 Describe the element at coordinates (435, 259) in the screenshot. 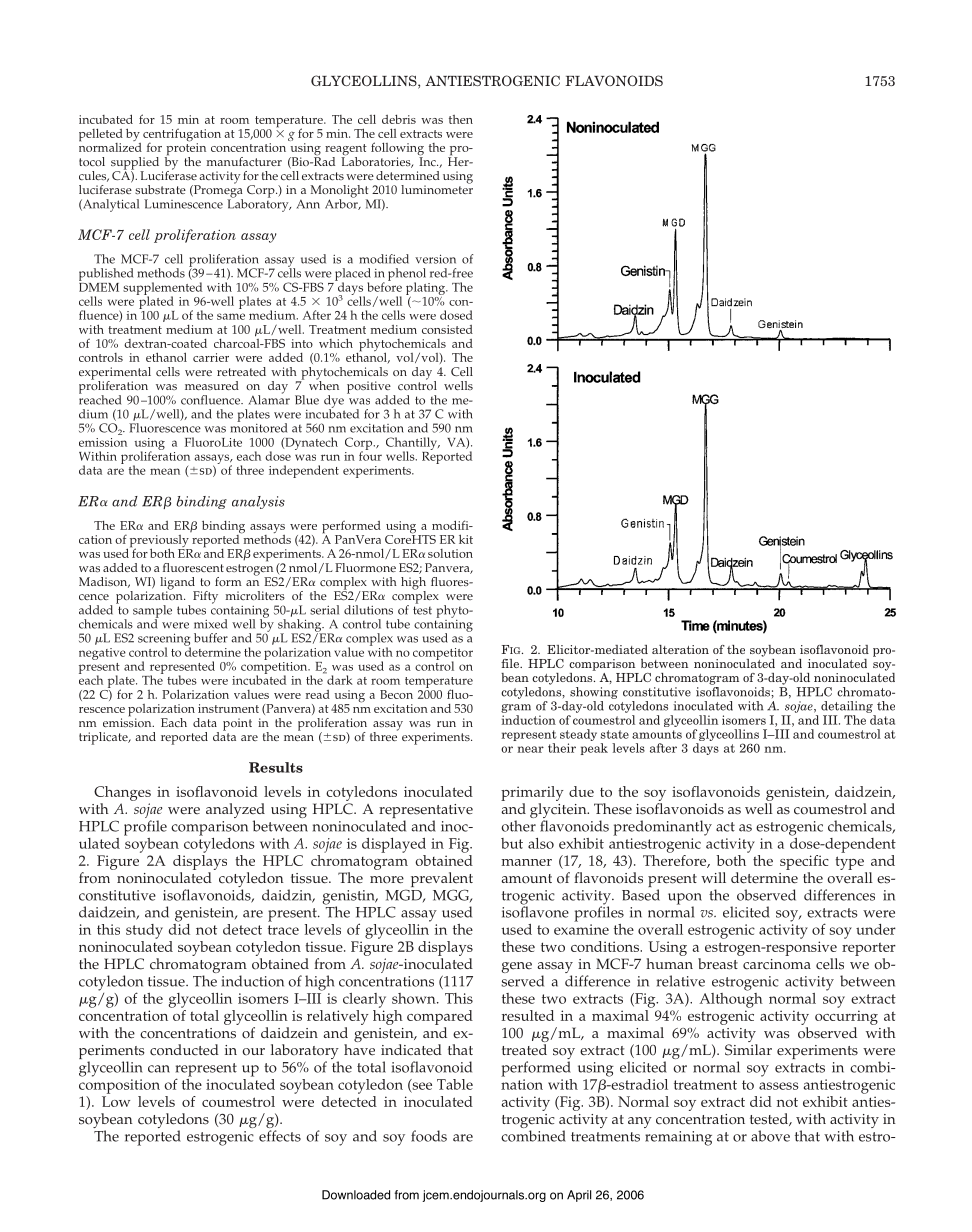

I see `version` at that location.
